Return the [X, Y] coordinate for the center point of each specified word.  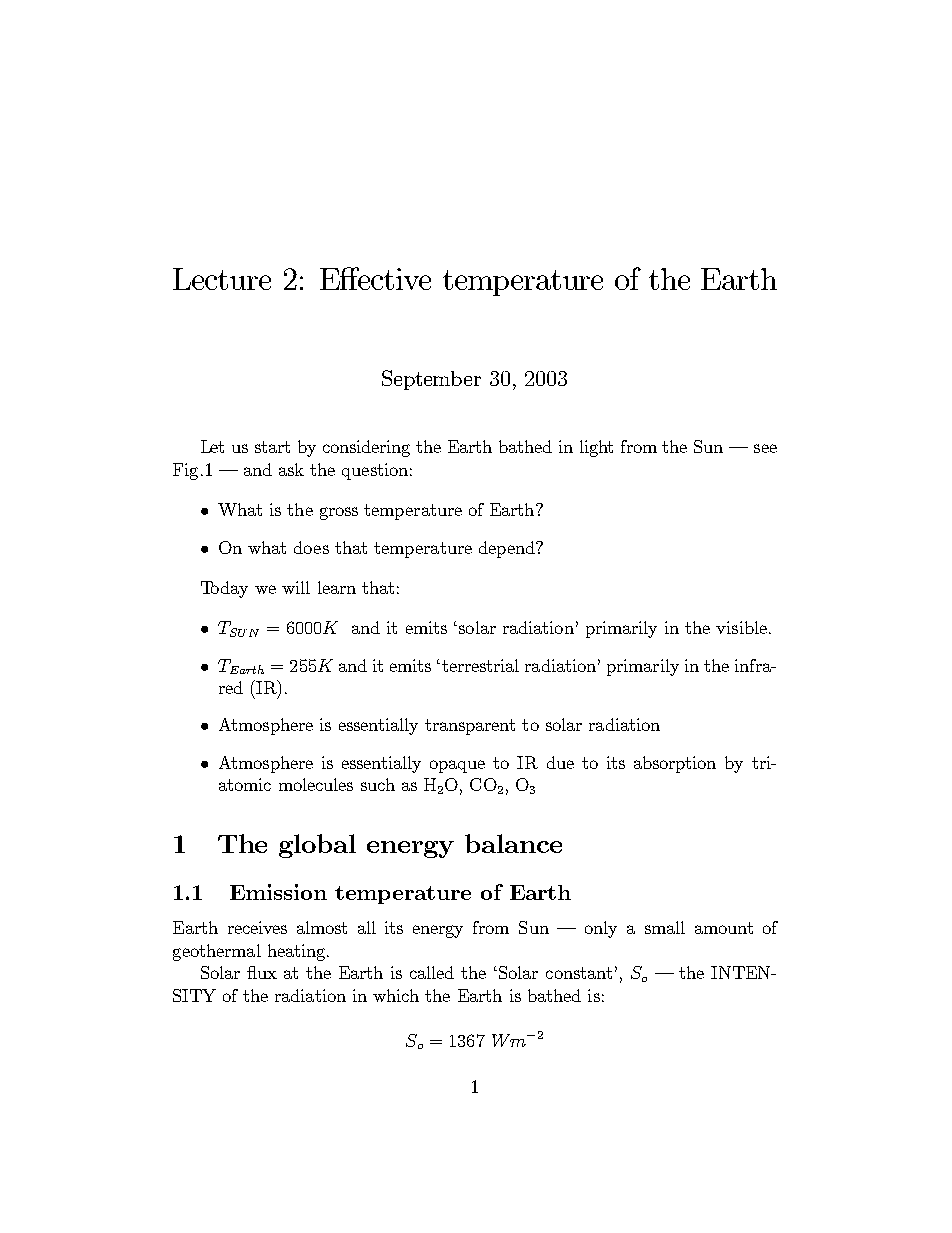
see [765, 448]
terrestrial [480, 665]
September [431, 380]
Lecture [222, 279]
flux [262, 972]
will [296, 587]
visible [741, 627]
